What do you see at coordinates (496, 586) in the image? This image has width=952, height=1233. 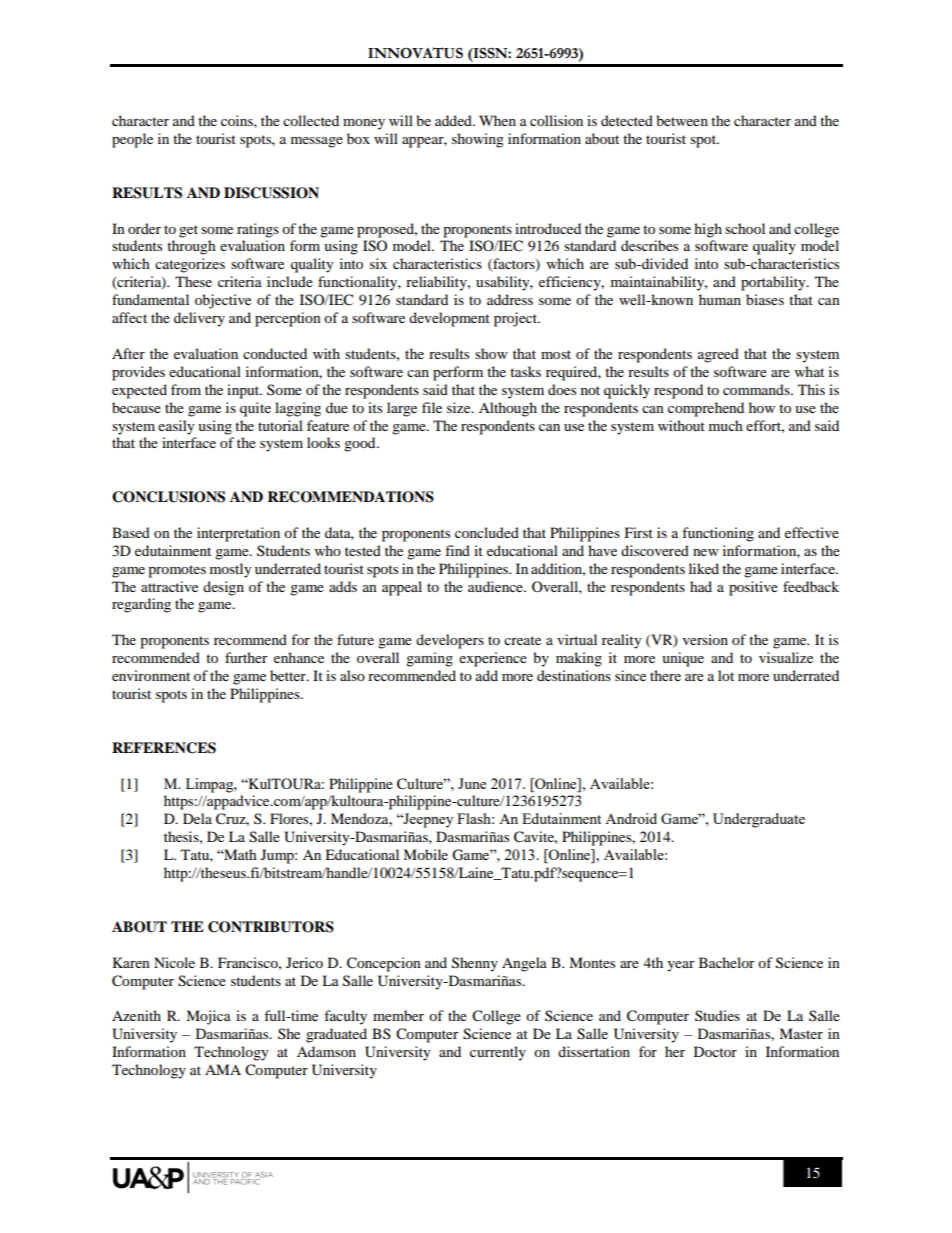 I see `audience` at bounding box center [496, 586].
